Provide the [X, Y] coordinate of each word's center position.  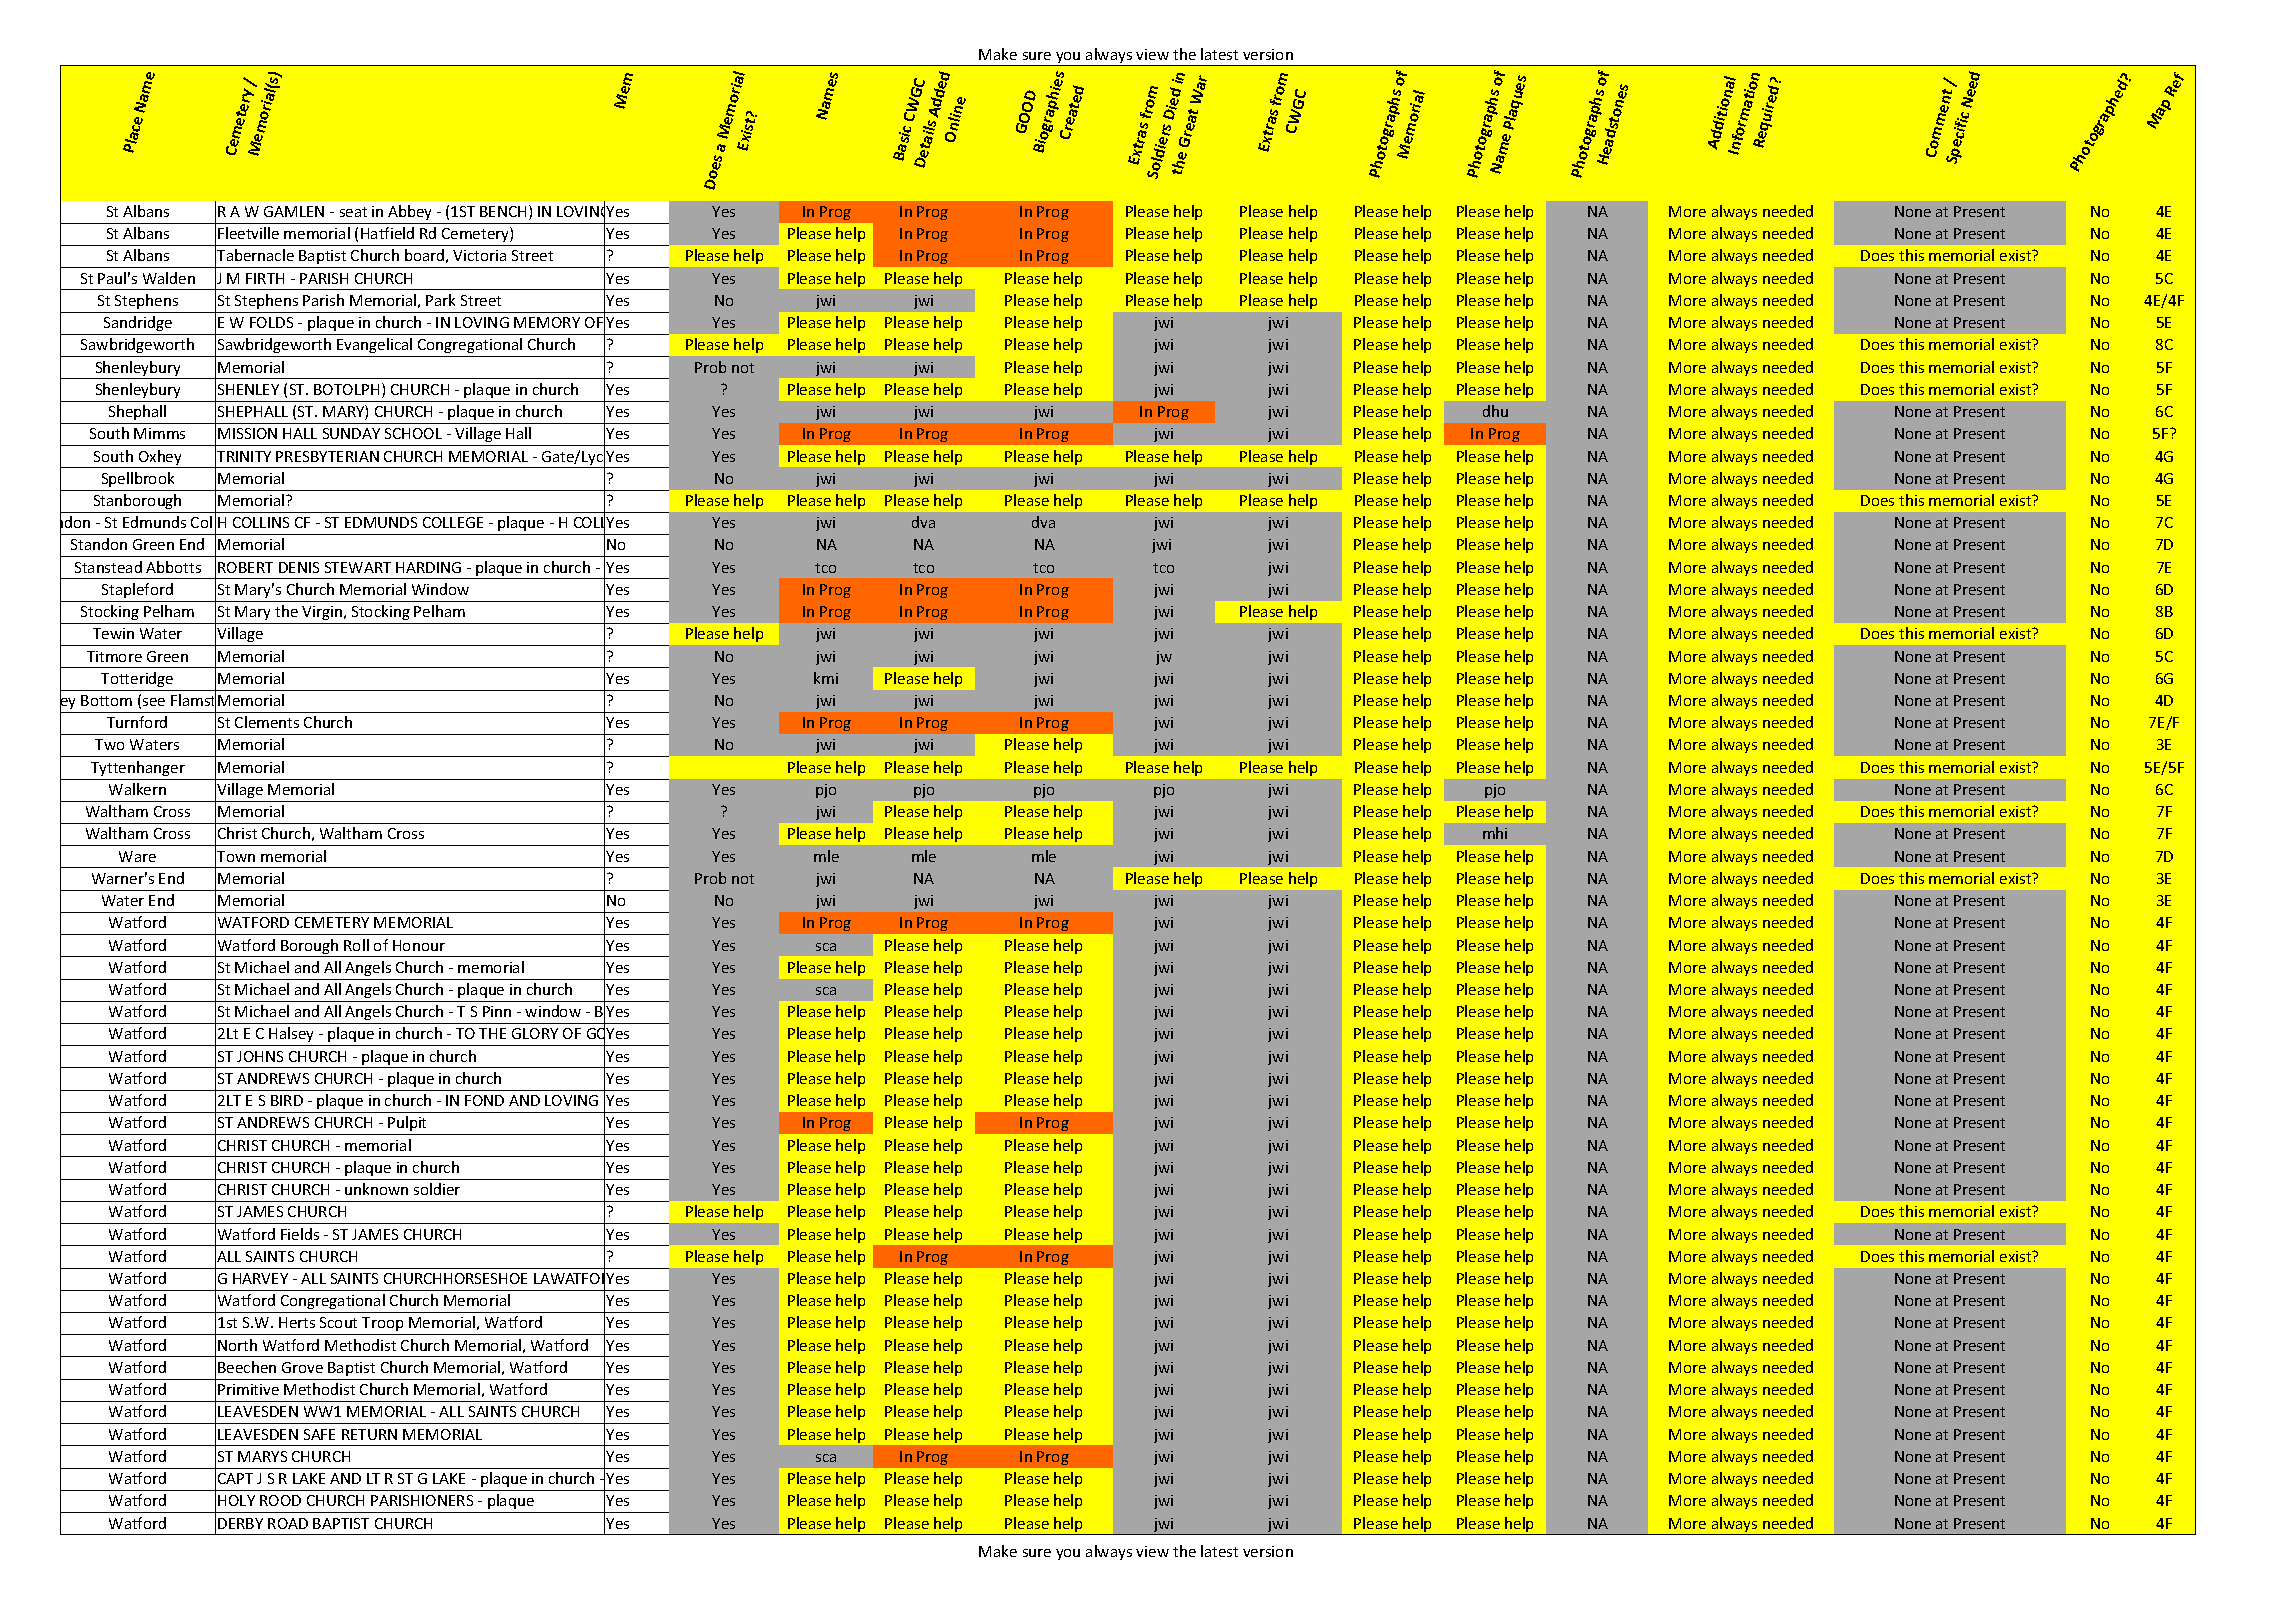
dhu [1495, 411]
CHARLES [1050, 1034]
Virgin [322, 613]
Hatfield [387, 233]
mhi [1495, 833]
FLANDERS [1598, 1100]
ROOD [280, 1500]
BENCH [503, 211]
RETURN [369, 1434]
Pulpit [407, 1123]
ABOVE [1932, 322]
